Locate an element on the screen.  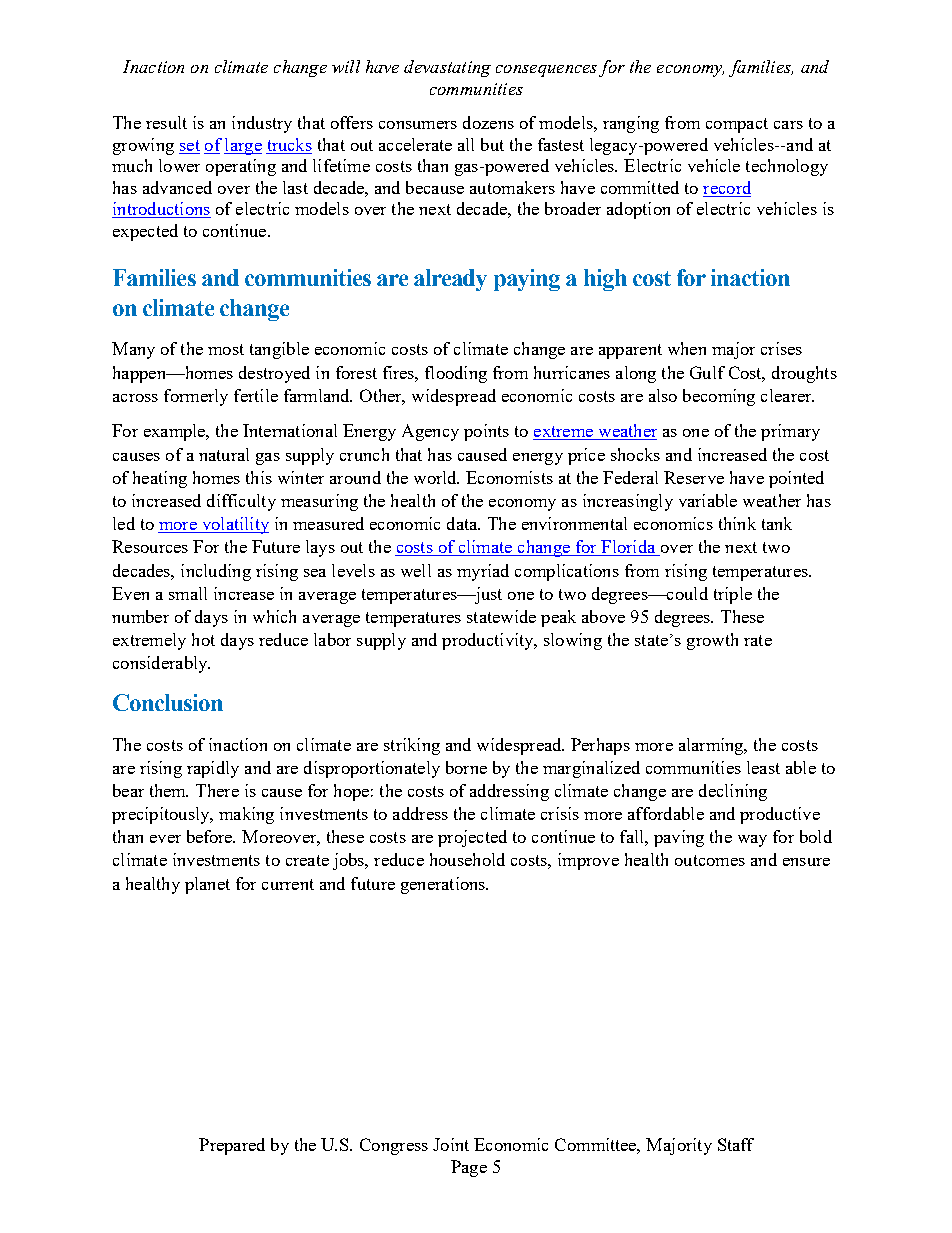
dozens is located at coordinates (488, 122).
